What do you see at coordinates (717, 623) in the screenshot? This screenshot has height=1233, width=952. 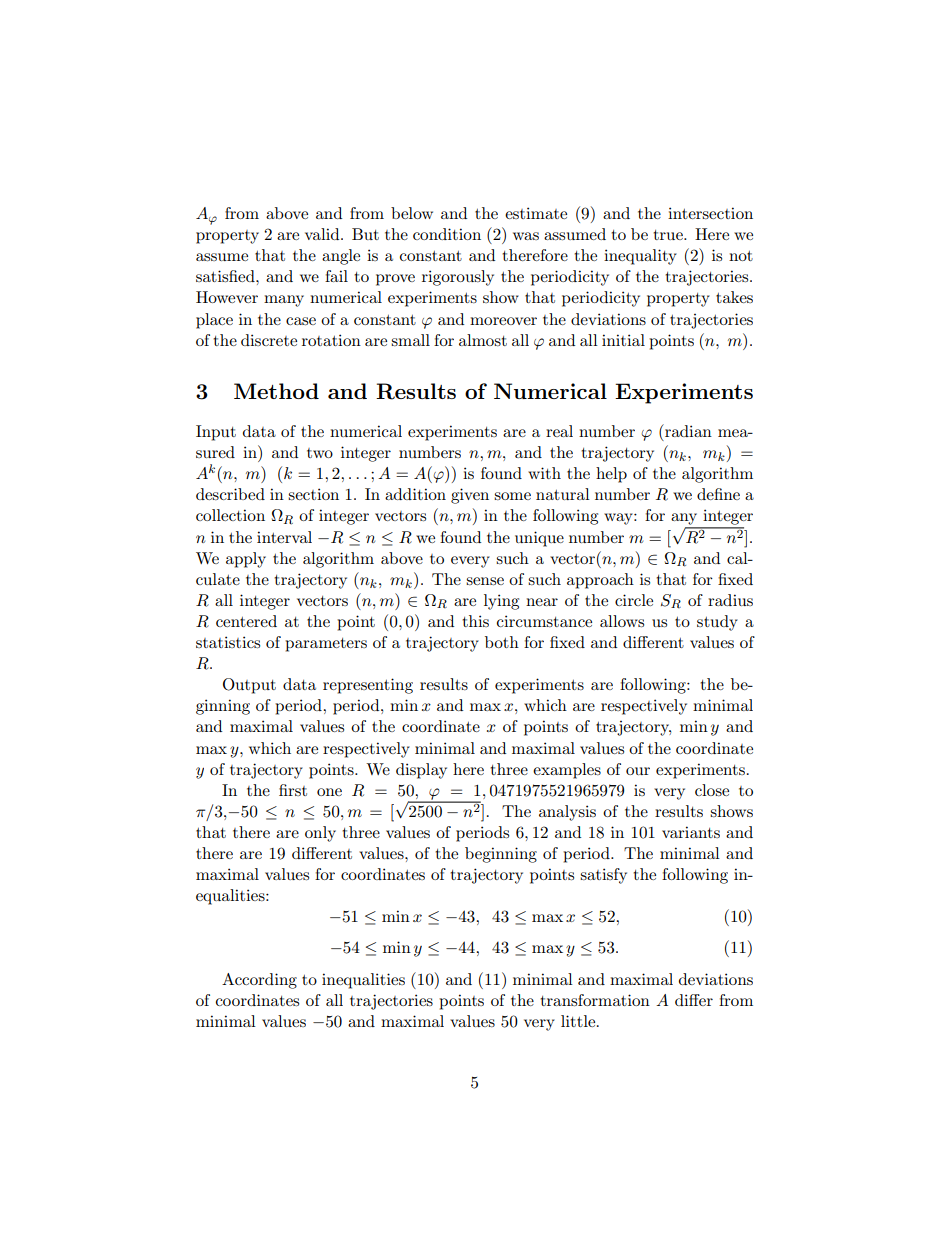 I see `study` at bounding box center [717, 623].
